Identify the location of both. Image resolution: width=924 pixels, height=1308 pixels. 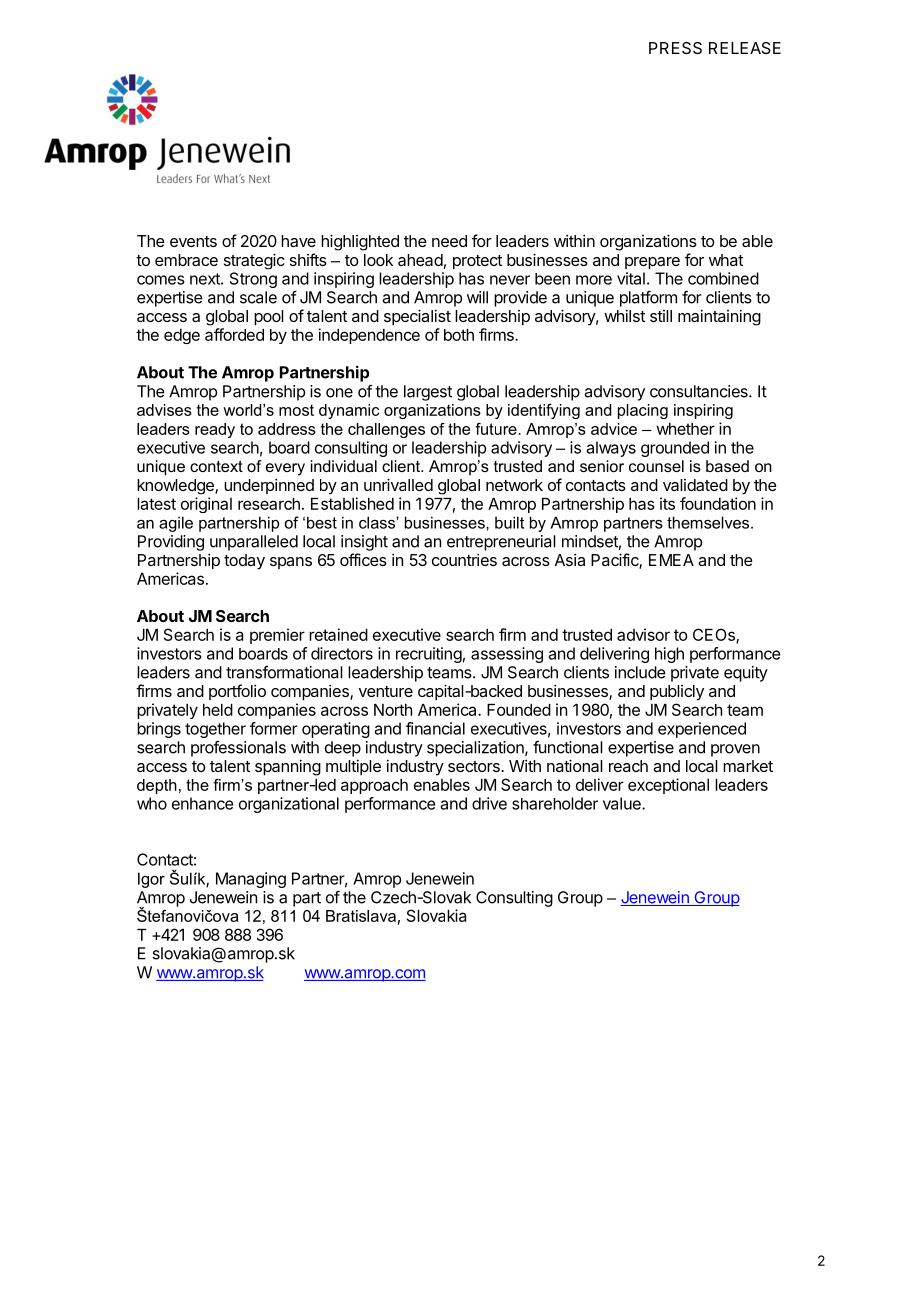
(459, 335).
